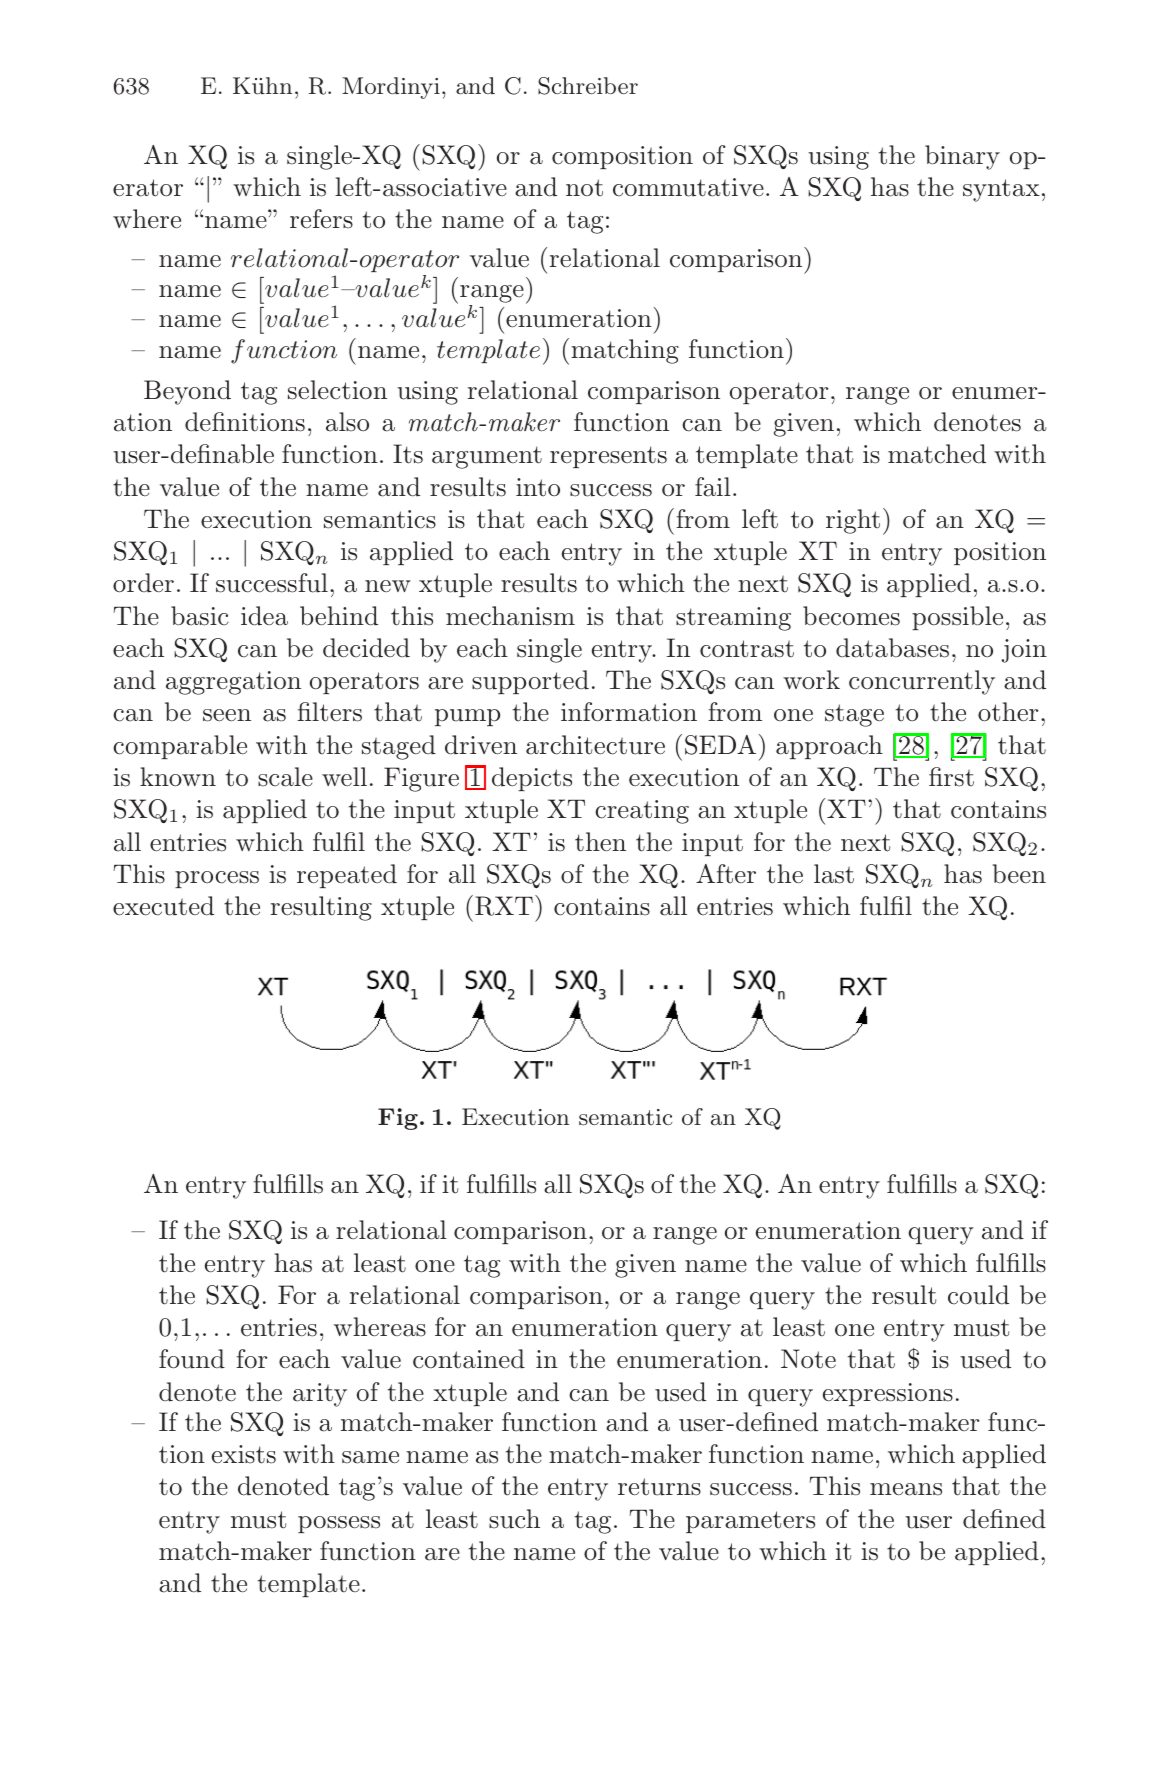 The image size is (1161, 1782). What do you see at coordinates (285, 777) in the image?
I see `scale` at bounding box center [285, 777].
